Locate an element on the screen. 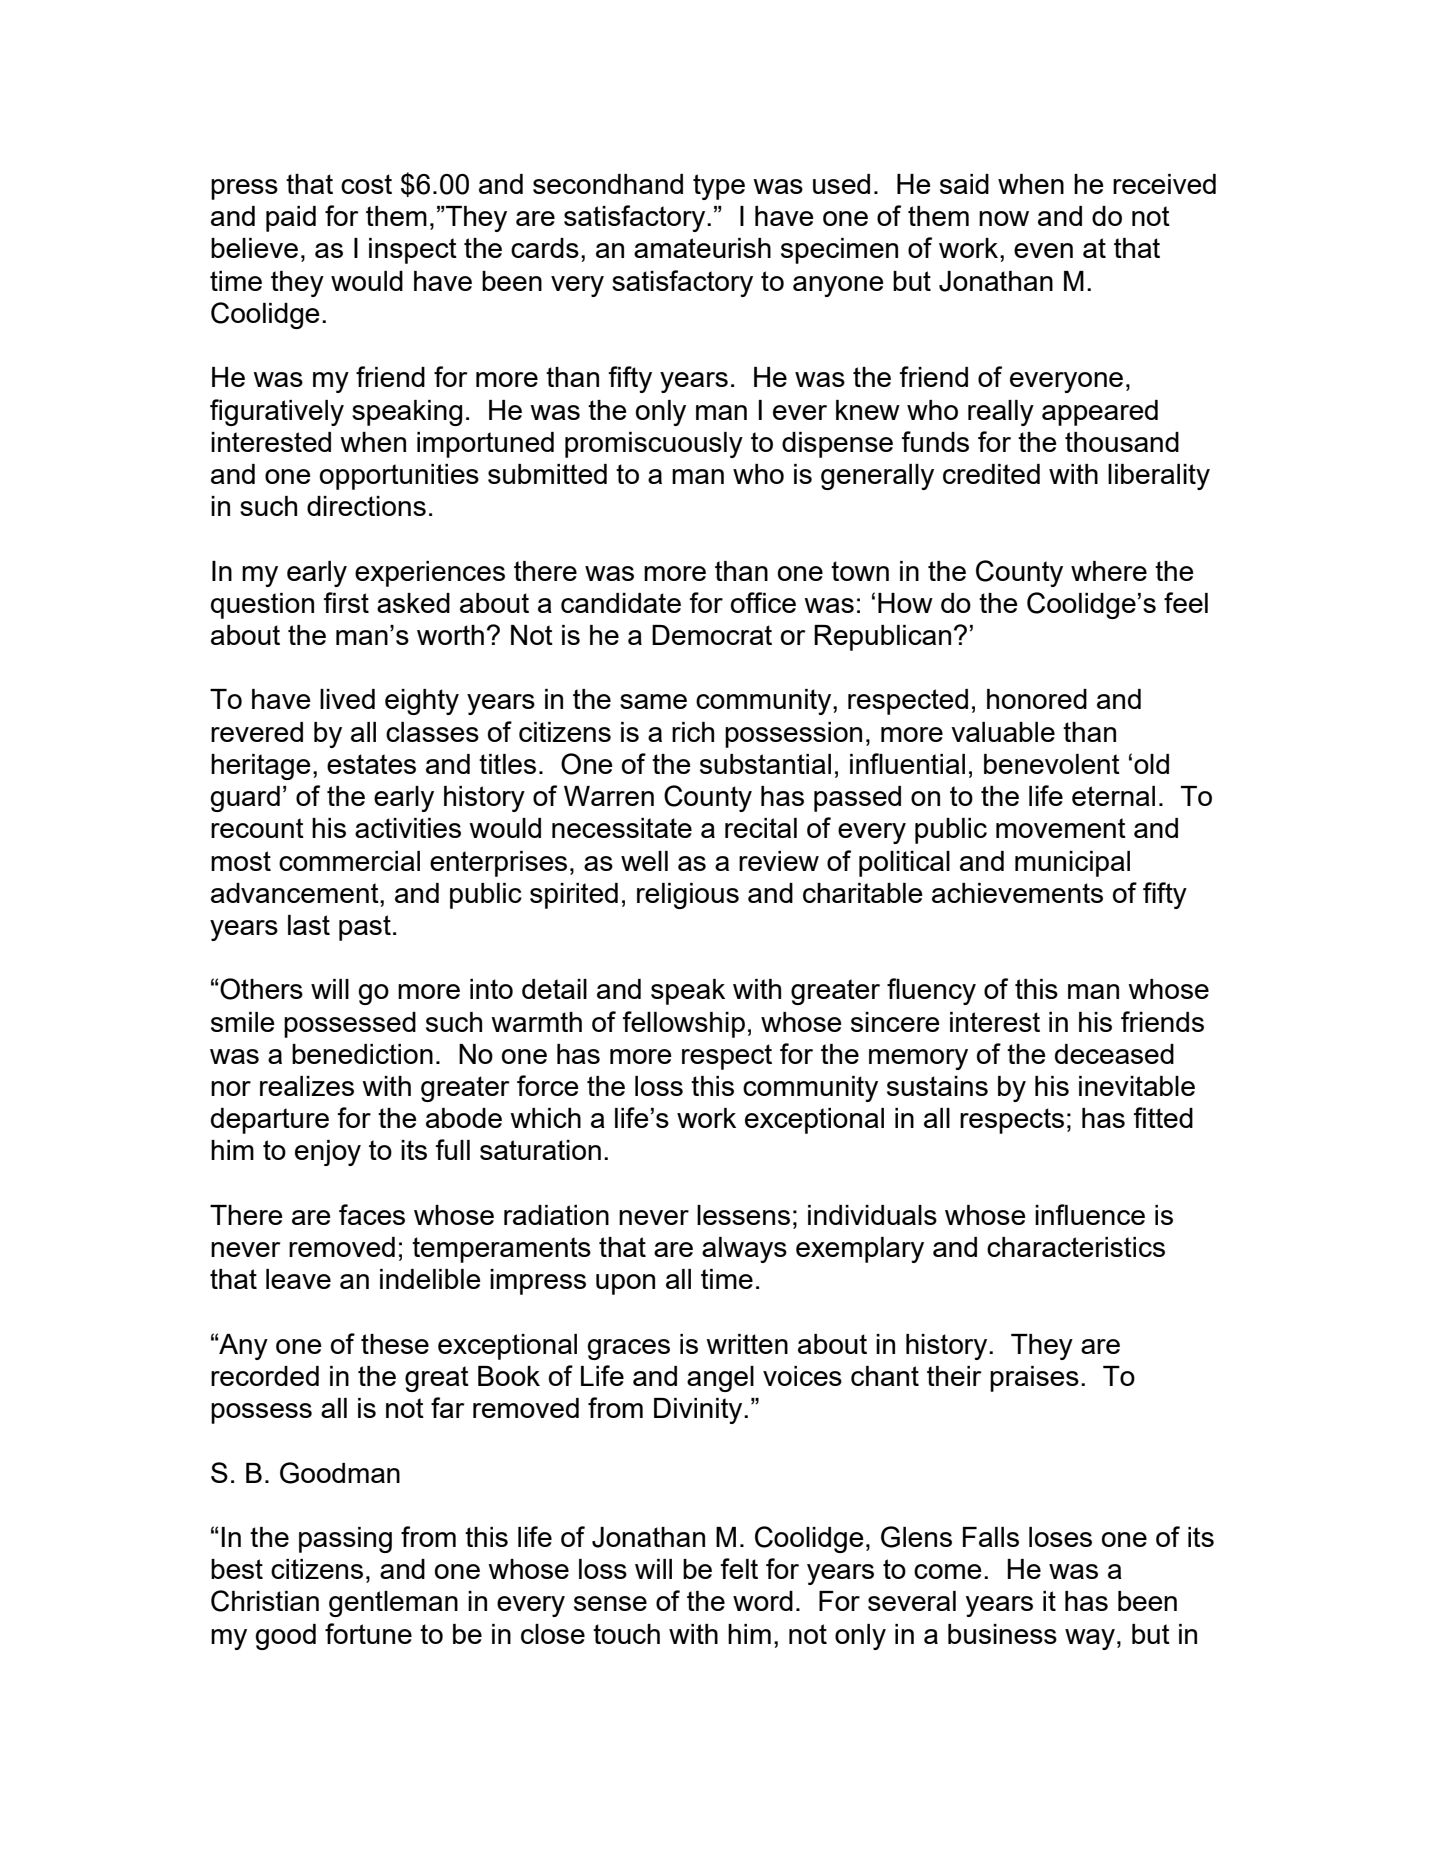 This screenshot has width=1429, height=1849. religious is located at coordinates (688, 896).
